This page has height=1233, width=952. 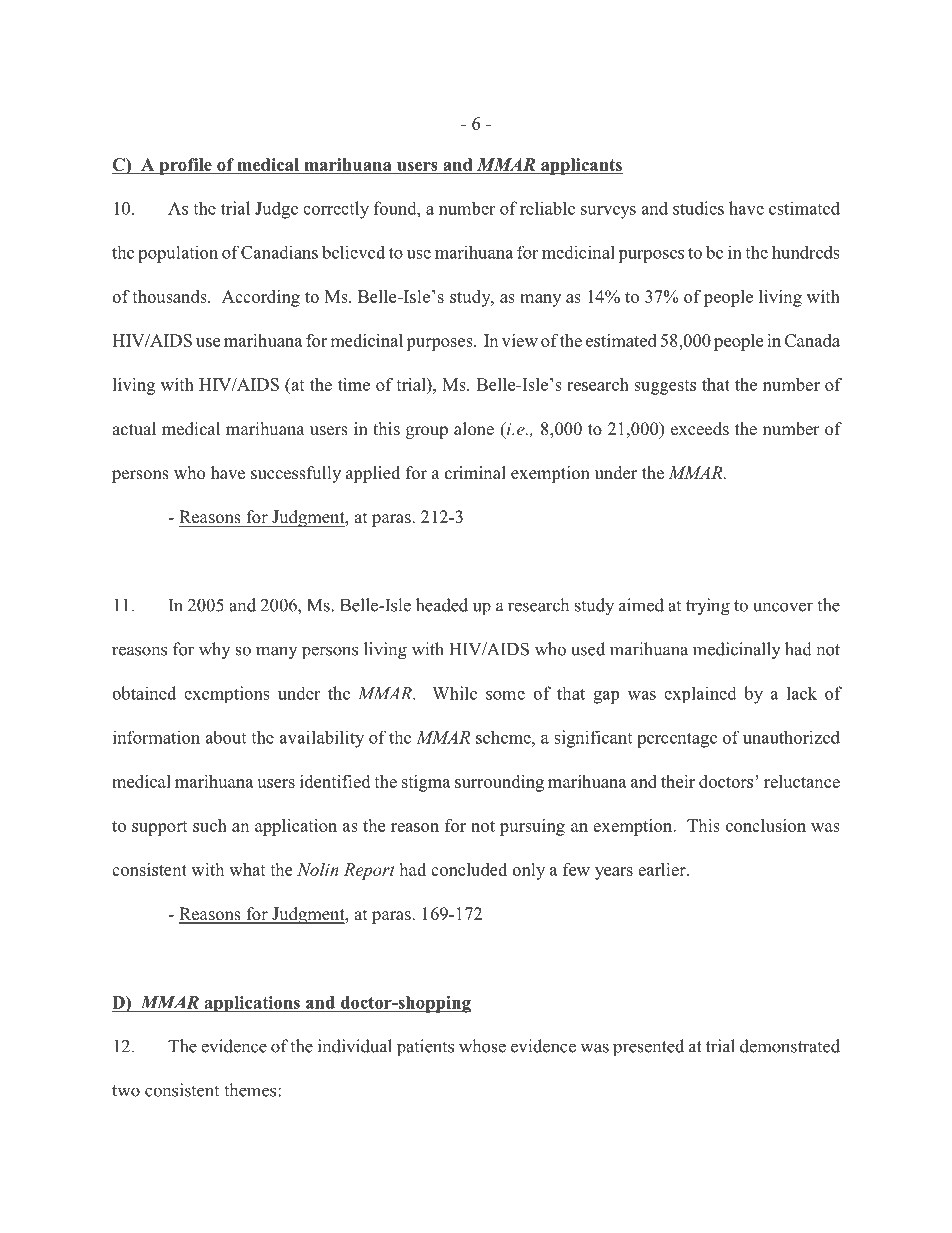 What do you see at coordinates (698, 208) in the page?
I see `studies` at bounding box center [698, 208].
